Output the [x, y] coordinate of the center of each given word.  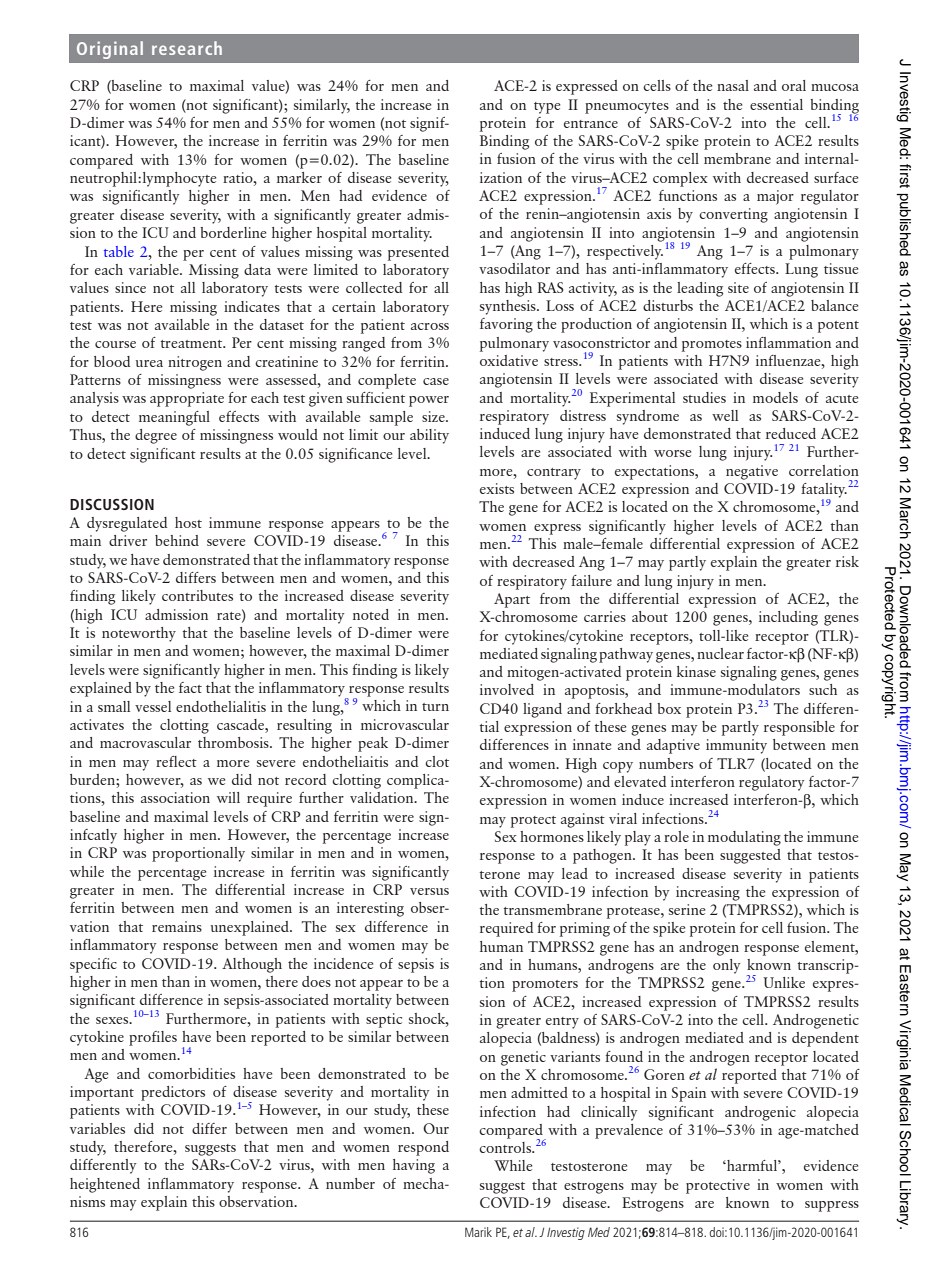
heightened [105, 1185]
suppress [832, 1206]
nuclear [720, 653]
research [187, 48]
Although [252, 965]
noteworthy [139, 634]
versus [429, 891]
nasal [733, 85]
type [547, 108]
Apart [512, 600]
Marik [478, 1232]
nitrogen [195, 363]
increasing [708, 893]
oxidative [509, 360]
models [775, 397]
